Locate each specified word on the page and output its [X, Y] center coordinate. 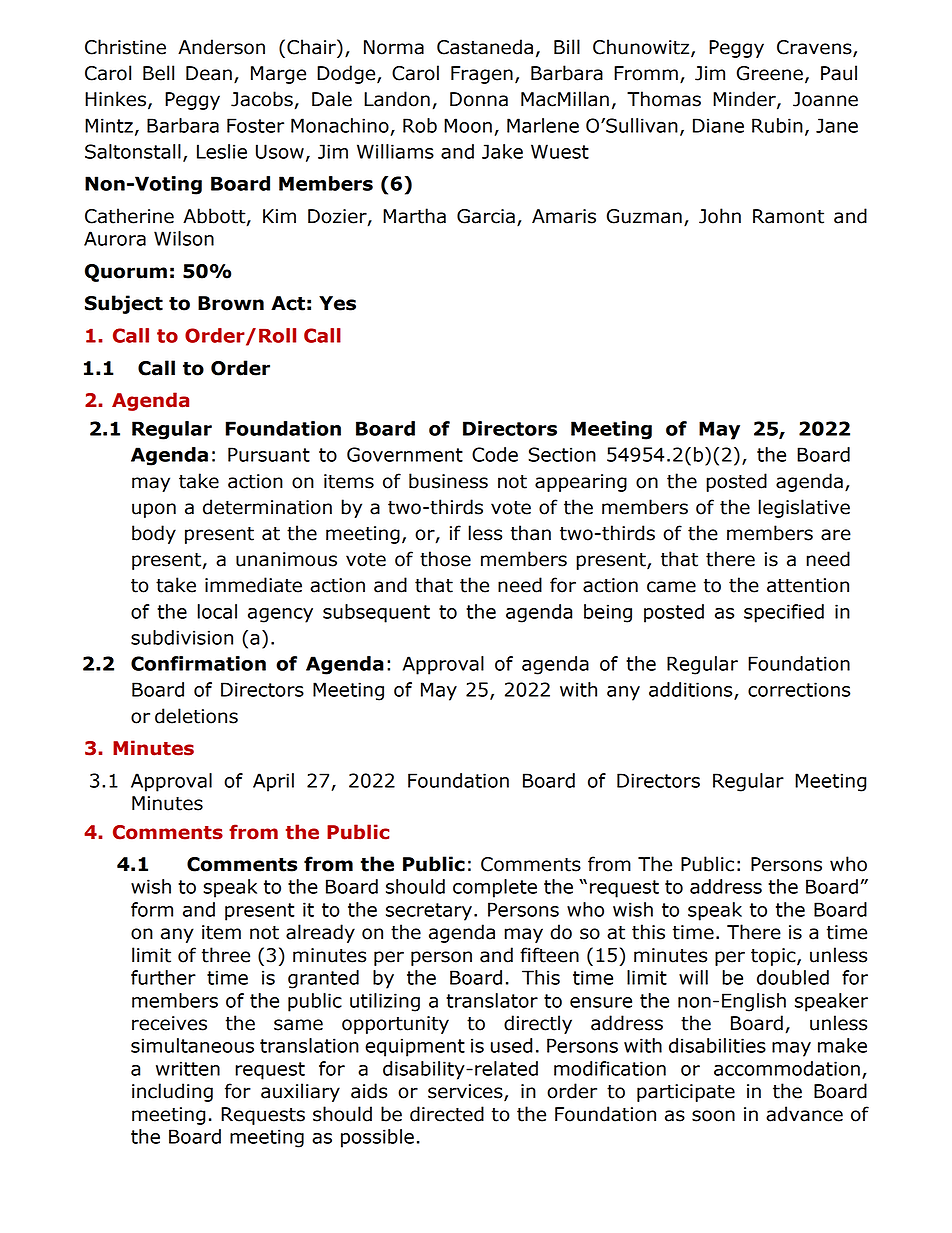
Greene [770, 73]
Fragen [482, 75]
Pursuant [269, 454]
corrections [799, 689]
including [172, 1092]
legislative [804, 508]
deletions [196, 716]
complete [495, 888]
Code [495, 454]
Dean [209, 73]
